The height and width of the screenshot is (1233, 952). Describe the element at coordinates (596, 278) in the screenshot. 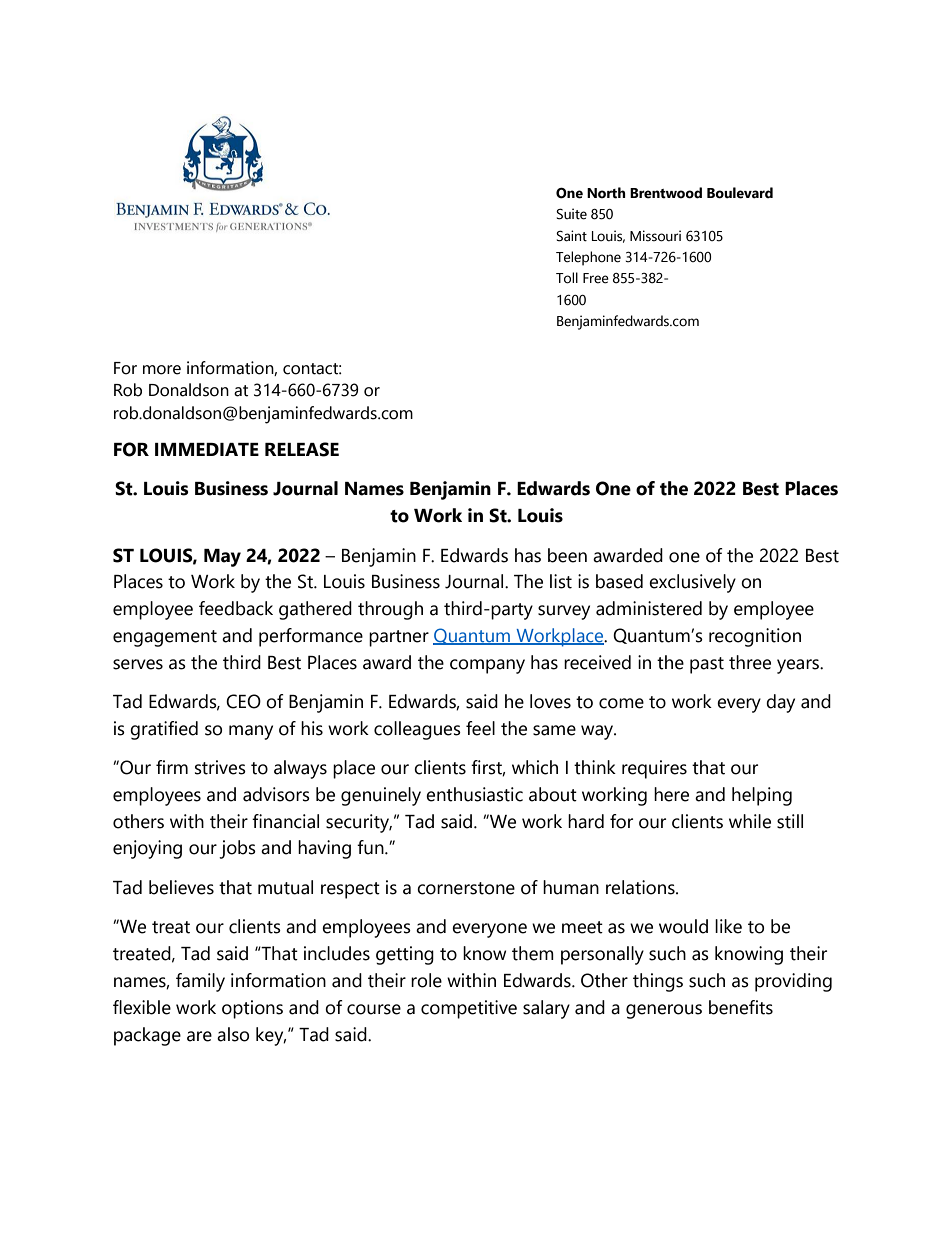

I see `Free` at that location.
